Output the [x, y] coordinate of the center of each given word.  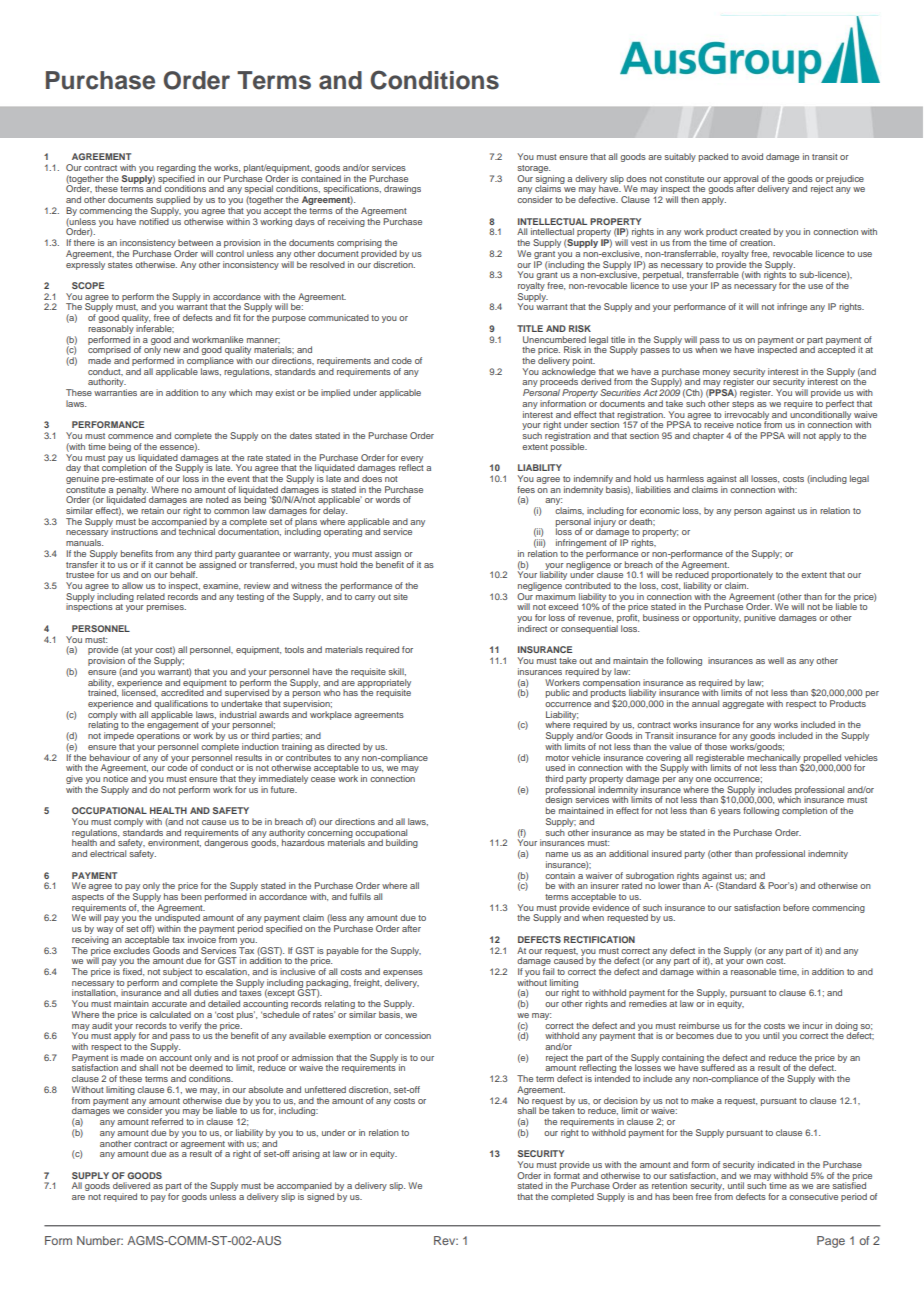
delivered [131, 1185]
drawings [402, 189]
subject [177, 972]
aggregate [743, 705]
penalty [132, 491]
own [754, 961]
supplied [172, 202]
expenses [403, 973]
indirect [532, 628]
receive [719, 424]
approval [740, 180]
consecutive [813, 1196]
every [412, 460]
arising [306, 1154]
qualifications [181, 704]
